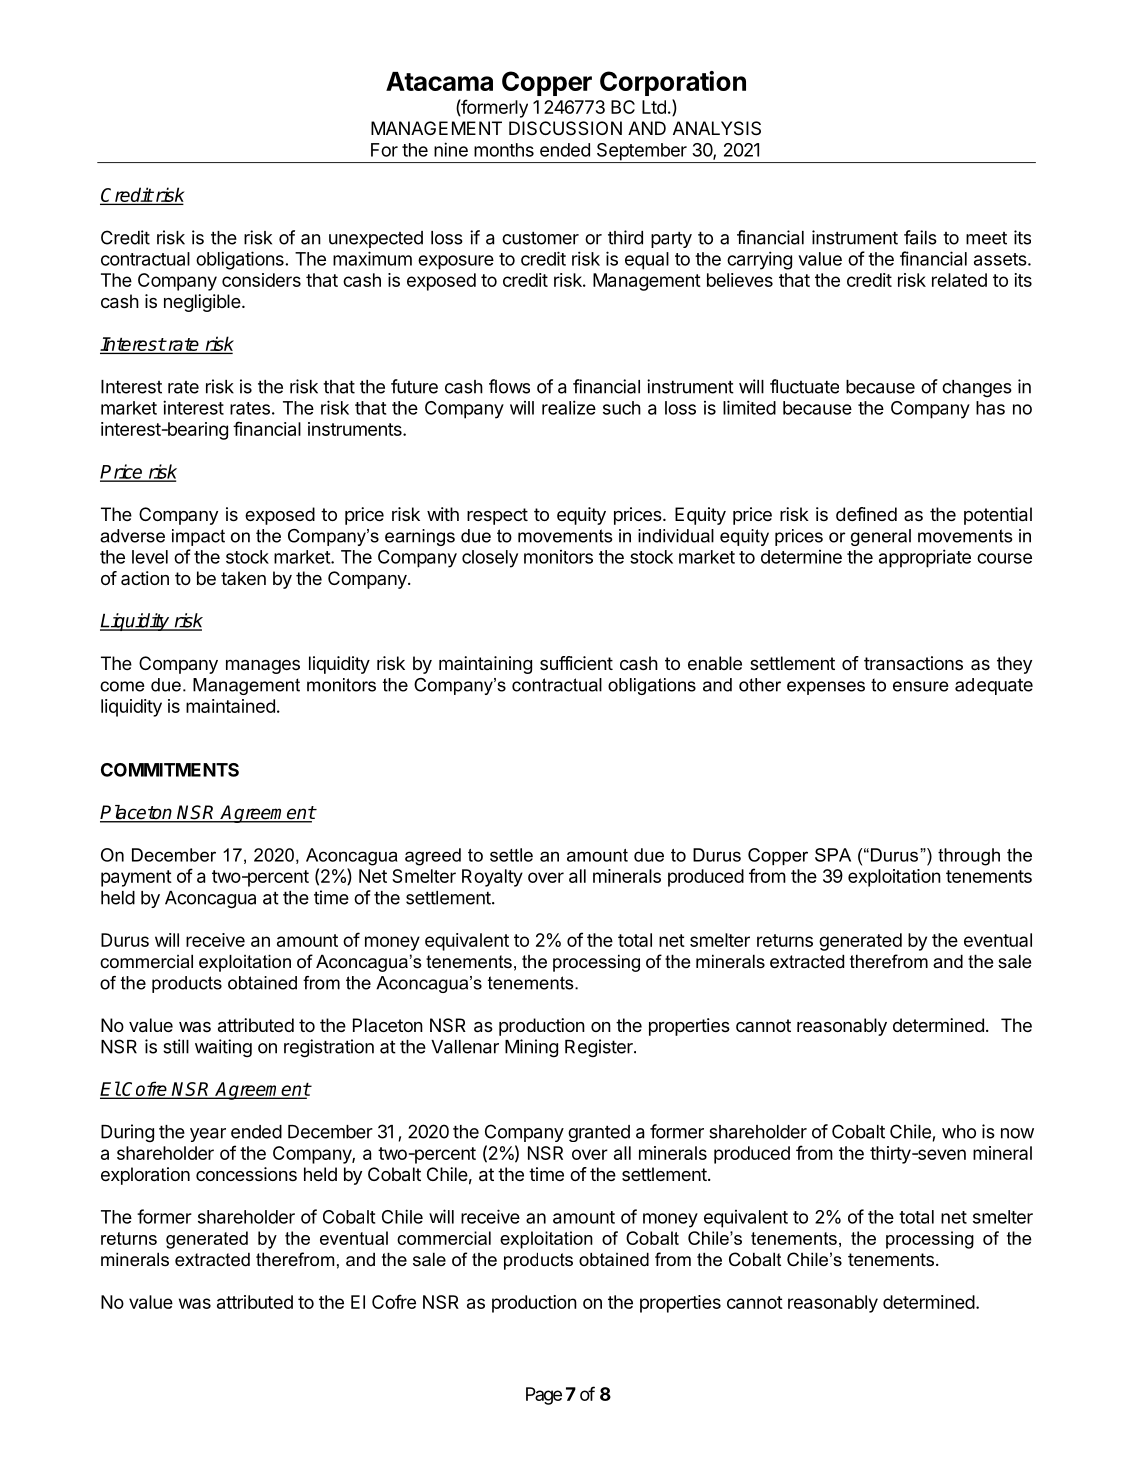 Image resolution: width=1133 pixels, height=1466 pixels. I want to click on general, so click(881, 537).
